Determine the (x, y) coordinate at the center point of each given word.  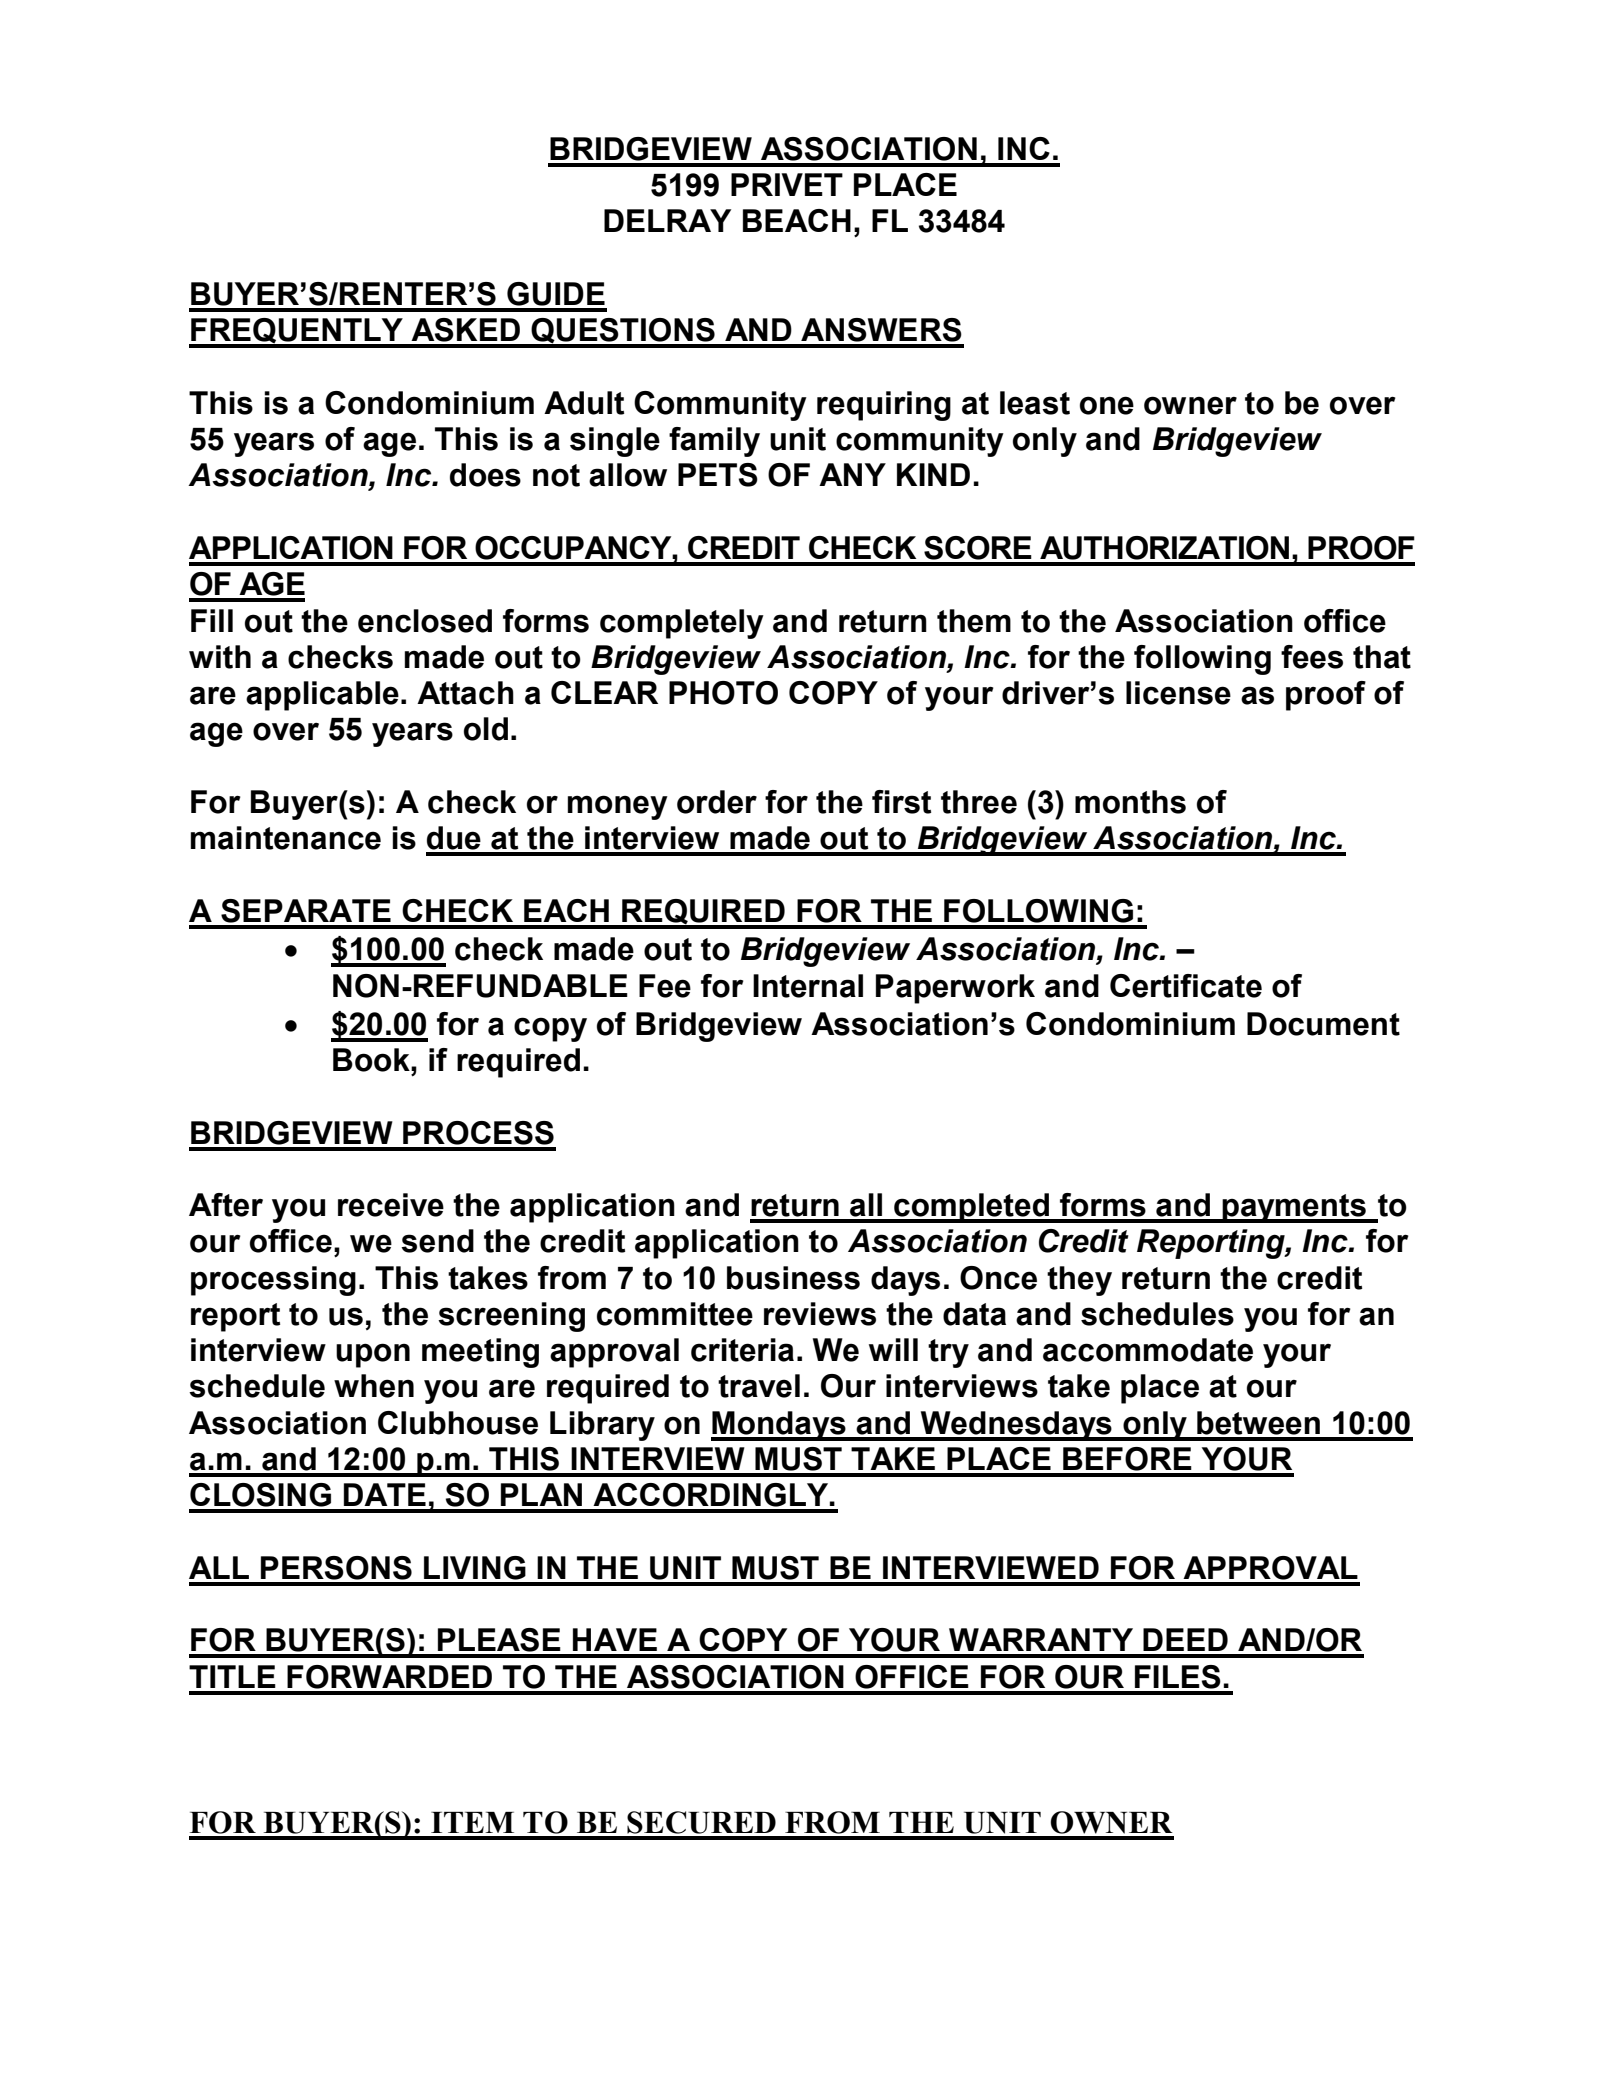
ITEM (472, 1822)
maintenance (286, 838)
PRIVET (787, 184)
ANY (852, 474)
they (1079, 1281)
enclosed (425, 621)
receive (391, 1205)
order (717, 802)
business (793, 1278)
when (374, 1386)
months (1130, 802)
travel (759, 1386)
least (1035, 403)
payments (1294, 1208)
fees (1312, 657)
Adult (584, 403)
